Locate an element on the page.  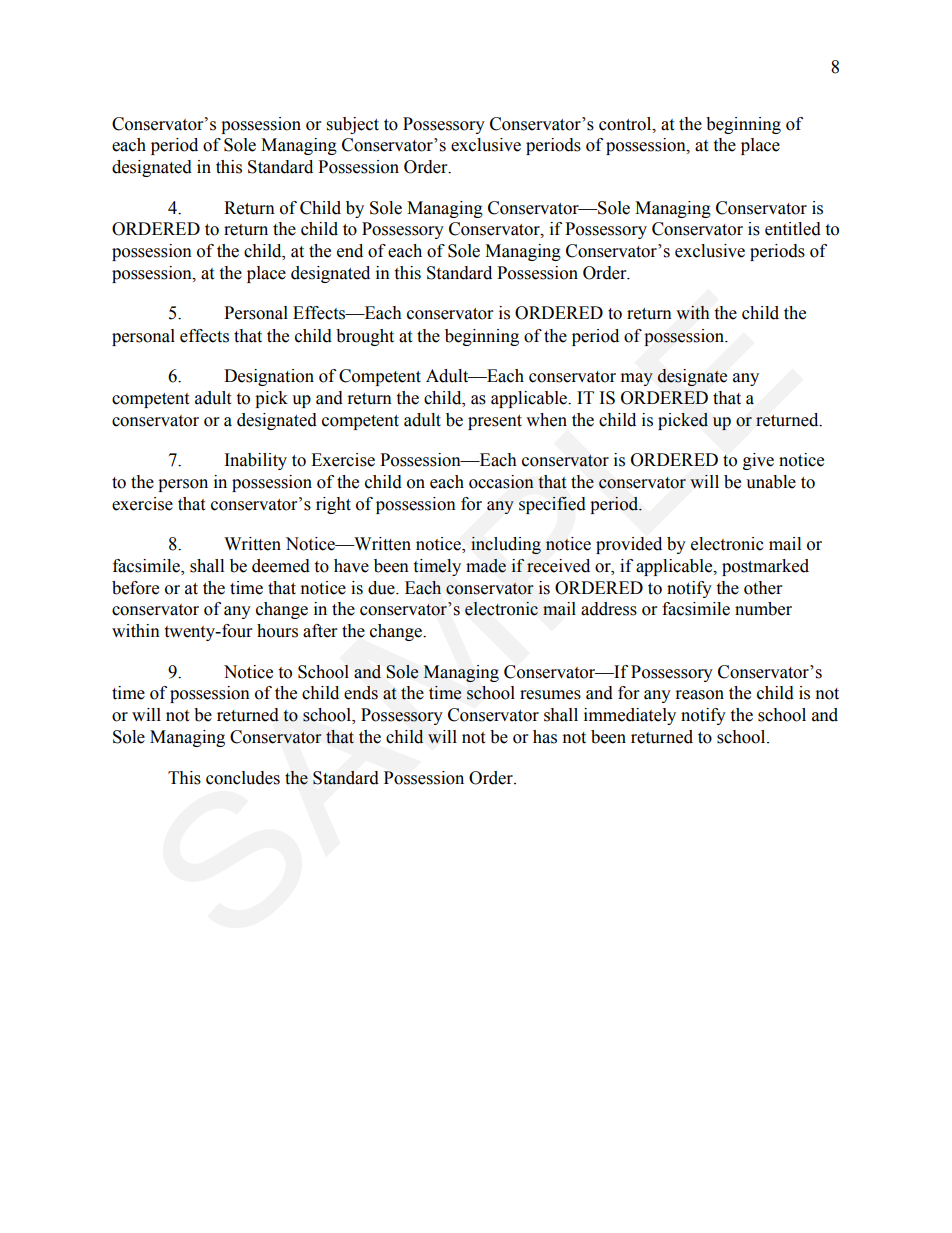
control is located at coordinates (626, 124).
